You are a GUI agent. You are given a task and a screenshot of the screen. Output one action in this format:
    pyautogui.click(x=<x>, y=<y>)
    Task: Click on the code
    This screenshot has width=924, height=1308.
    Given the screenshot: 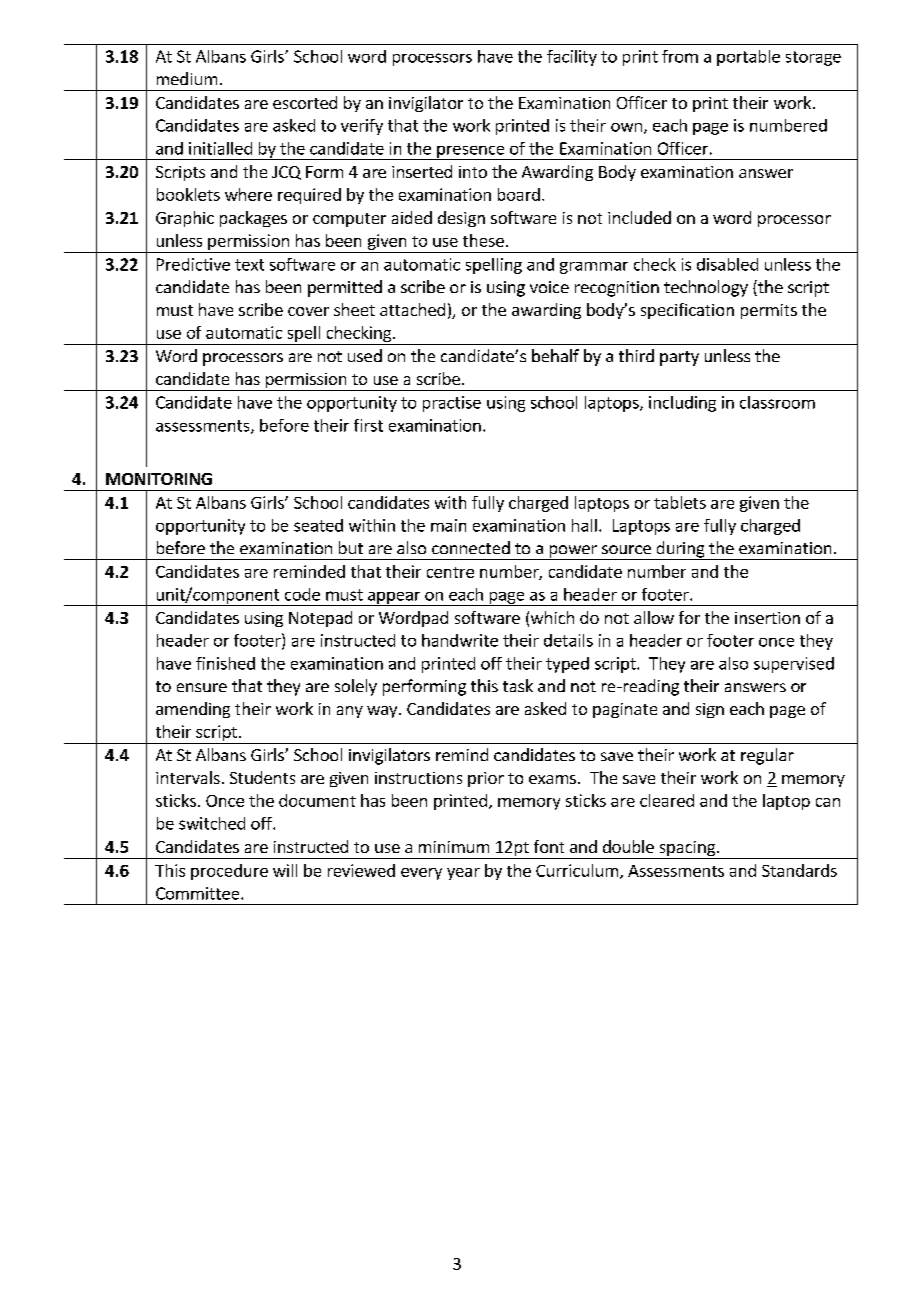 What is the action you would take?
    pyautogui.click(x=302, y=594)
